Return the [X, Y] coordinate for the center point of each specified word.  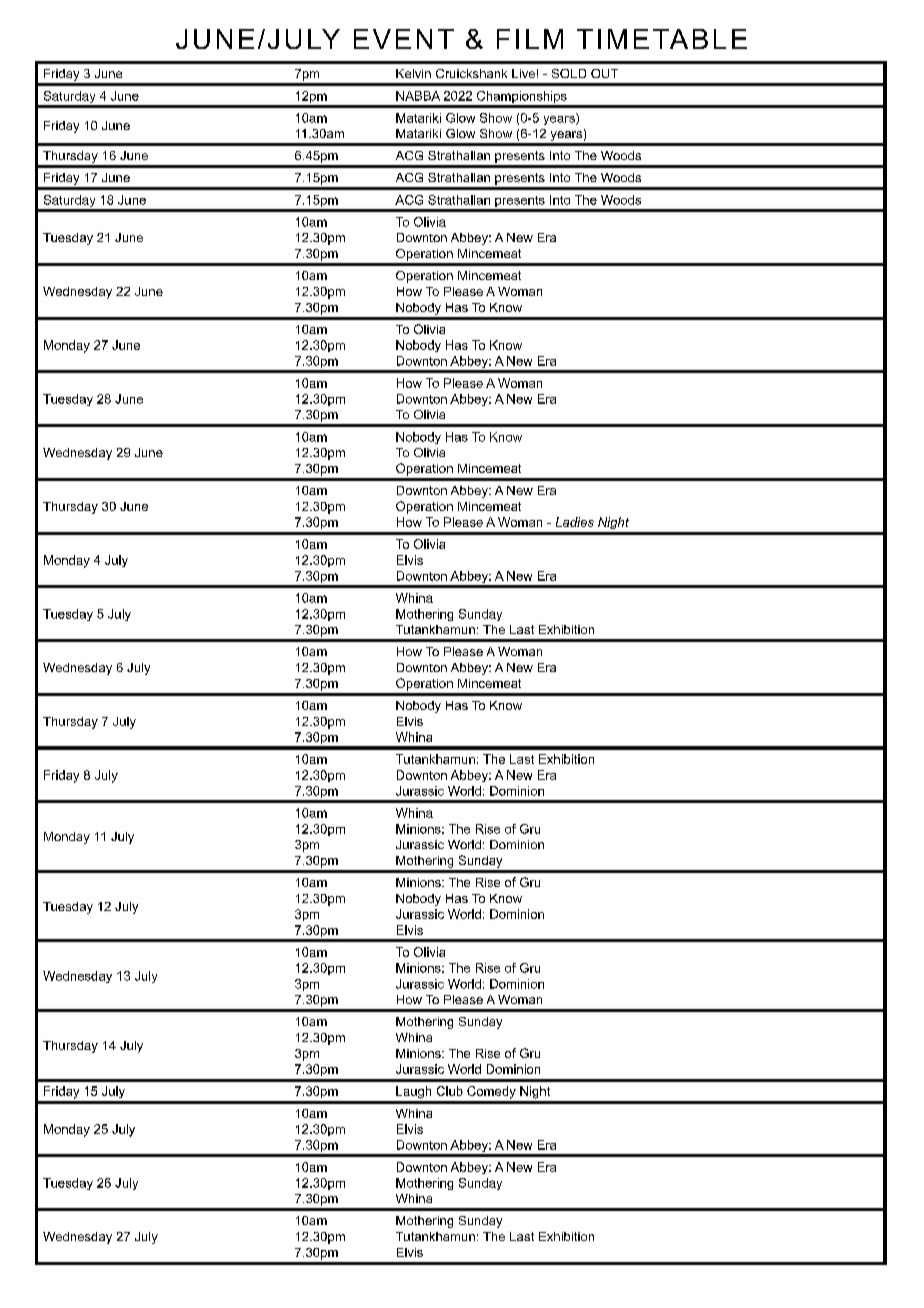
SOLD [569, 73]
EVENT [404, 39]
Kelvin [413, 73]
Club [450, 1091]
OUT [604, 73]
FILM [530, 39]
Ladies [575, 522]
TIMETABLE [662, 39]
